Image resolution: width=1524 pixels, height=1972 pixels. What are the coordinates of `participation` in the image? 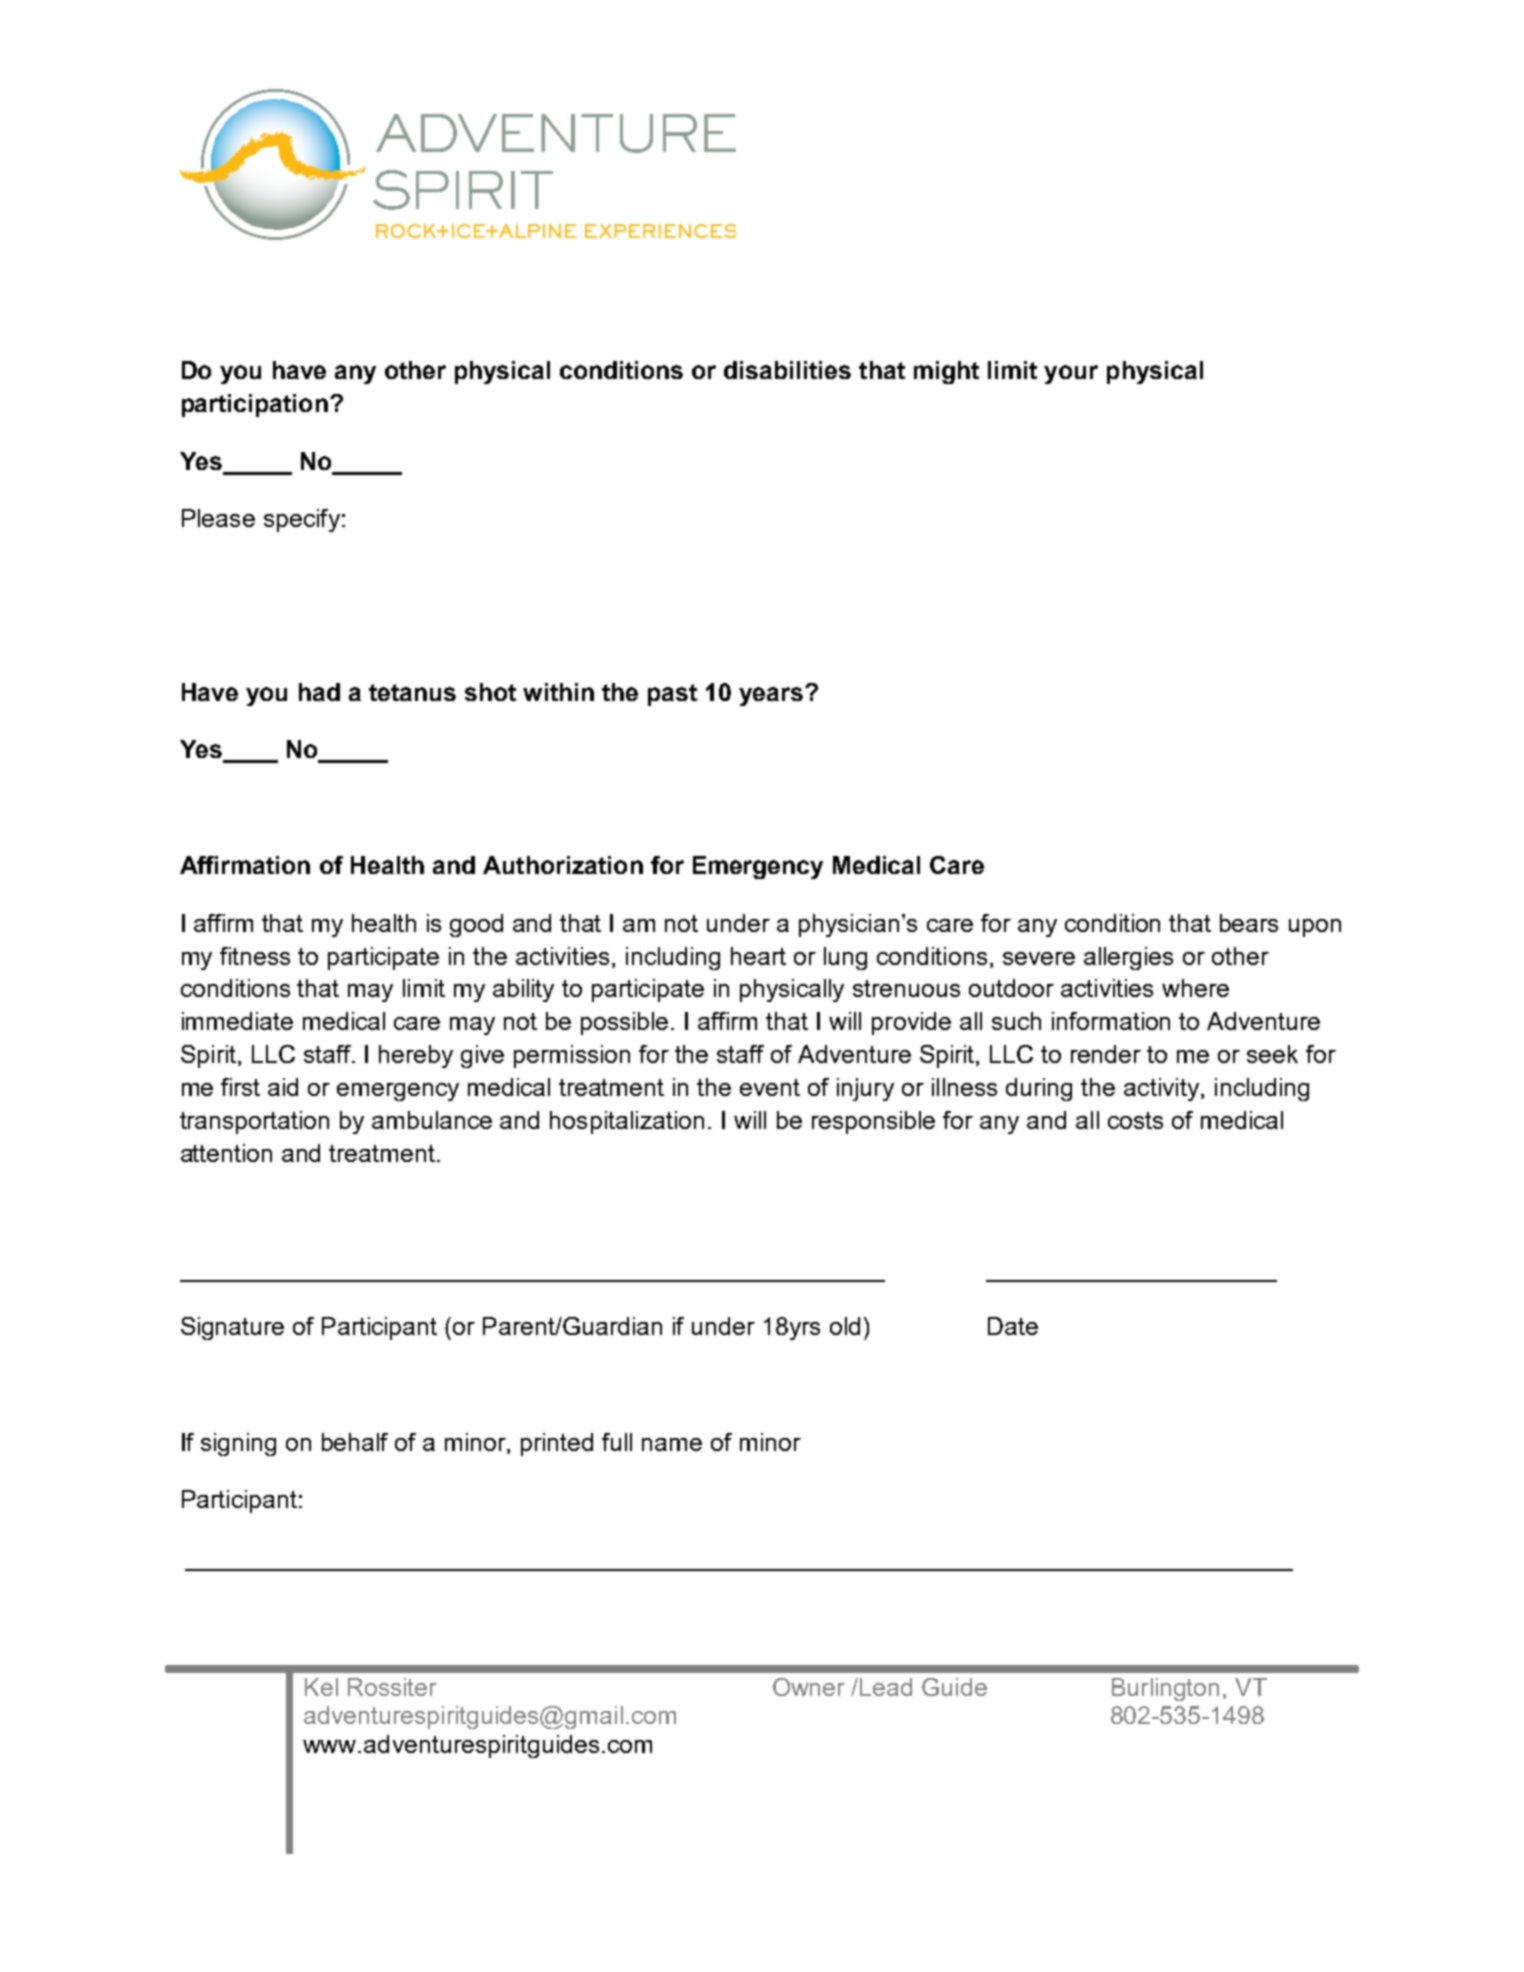 It's located at (255, 405).
